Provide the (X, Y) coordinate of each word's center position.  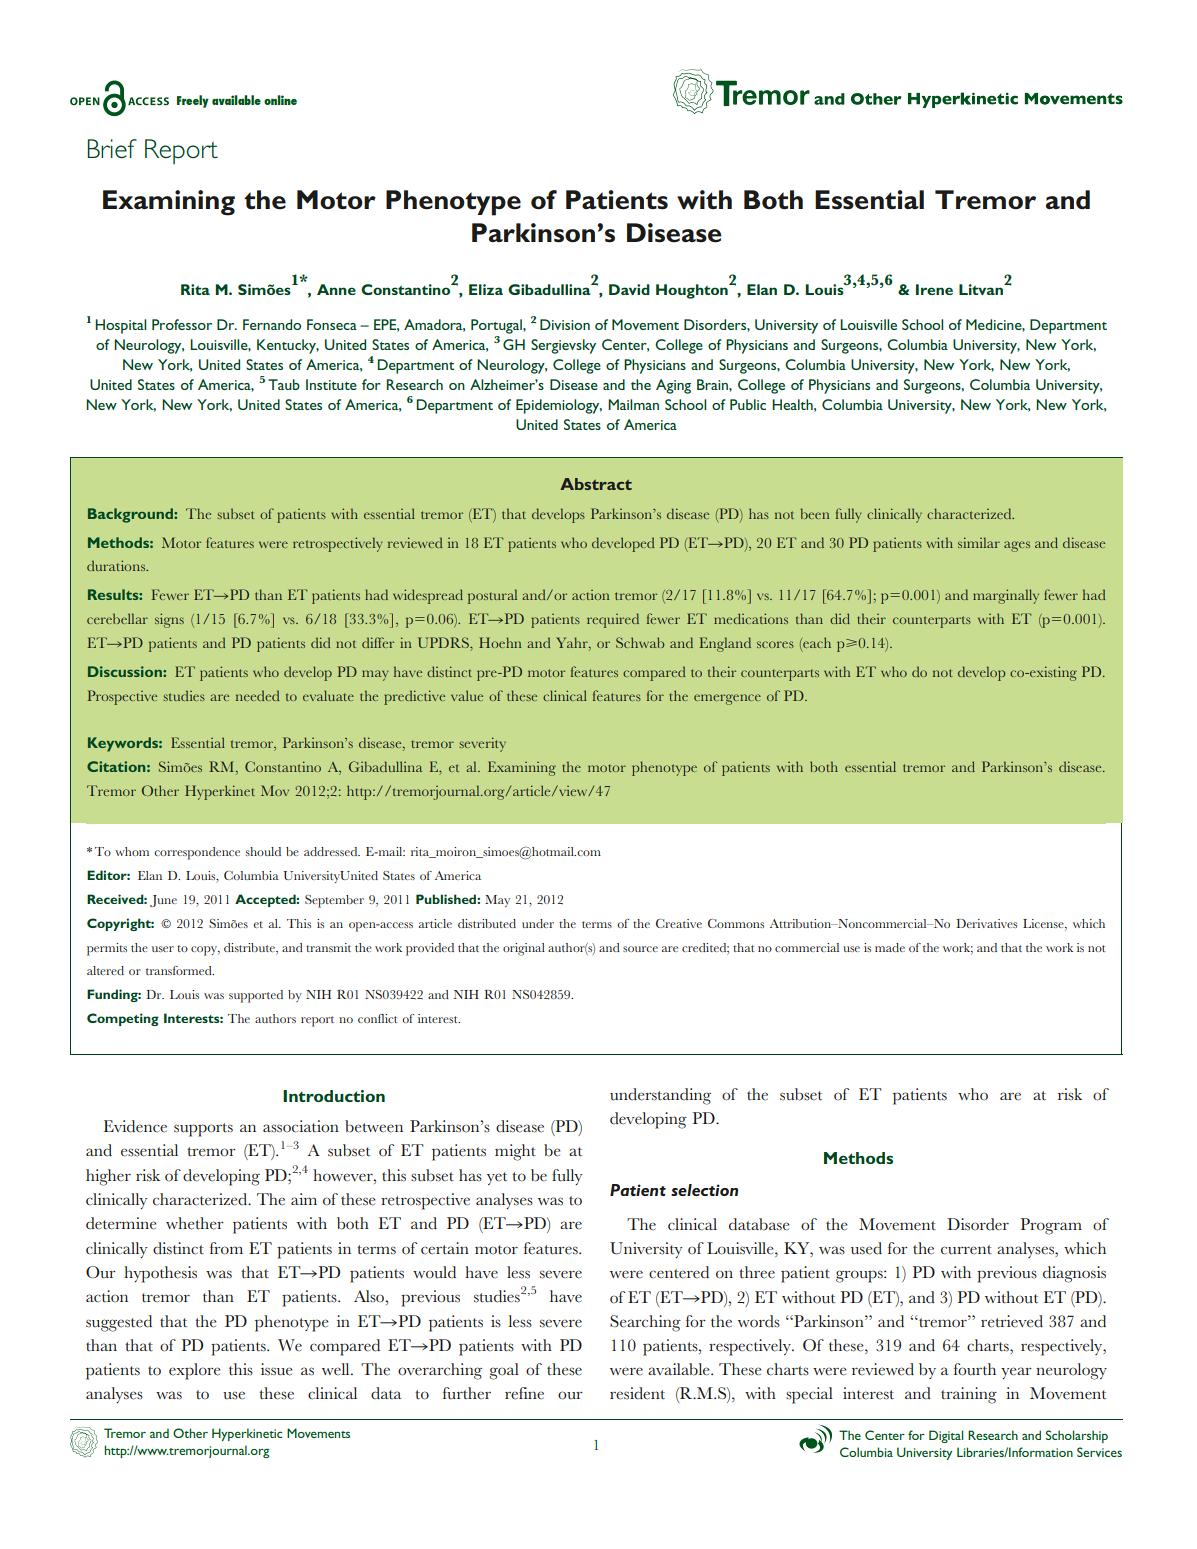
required (613, 620)
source (640, 949)
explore (195, 1371)
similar (979, 542)
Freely (193, 101)
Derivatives (986, 923)
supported (256, 996)
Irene (934, 289)
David (629, 289)
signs (169, 620)
